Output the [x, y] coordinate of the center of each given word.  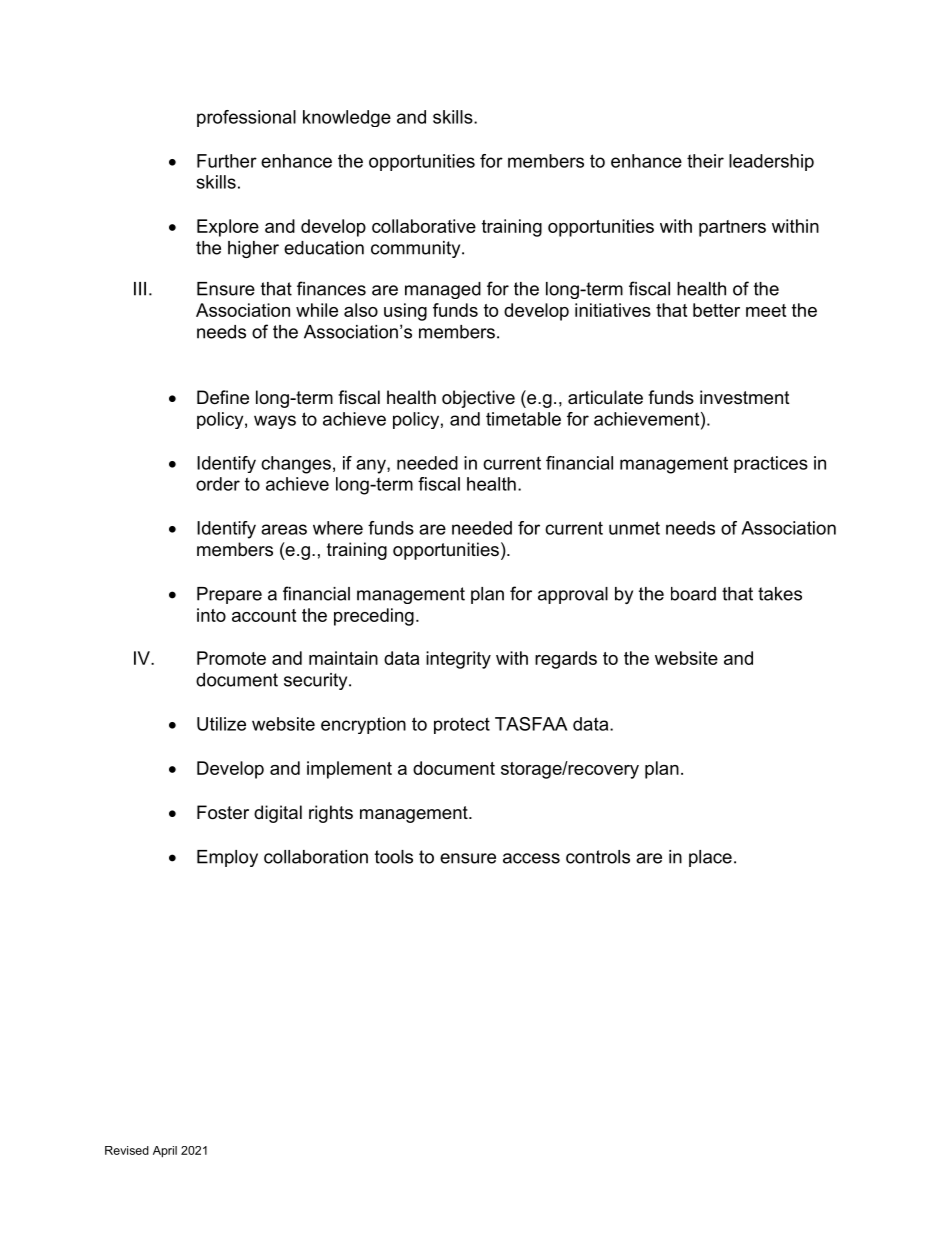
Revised [127, 1150]
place [710, 858]
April [165, 1152]
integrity [458, 660]
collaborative [424, 226]
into [211, 615]
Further [227, 161]
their [705, 161]
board [693, 594]
